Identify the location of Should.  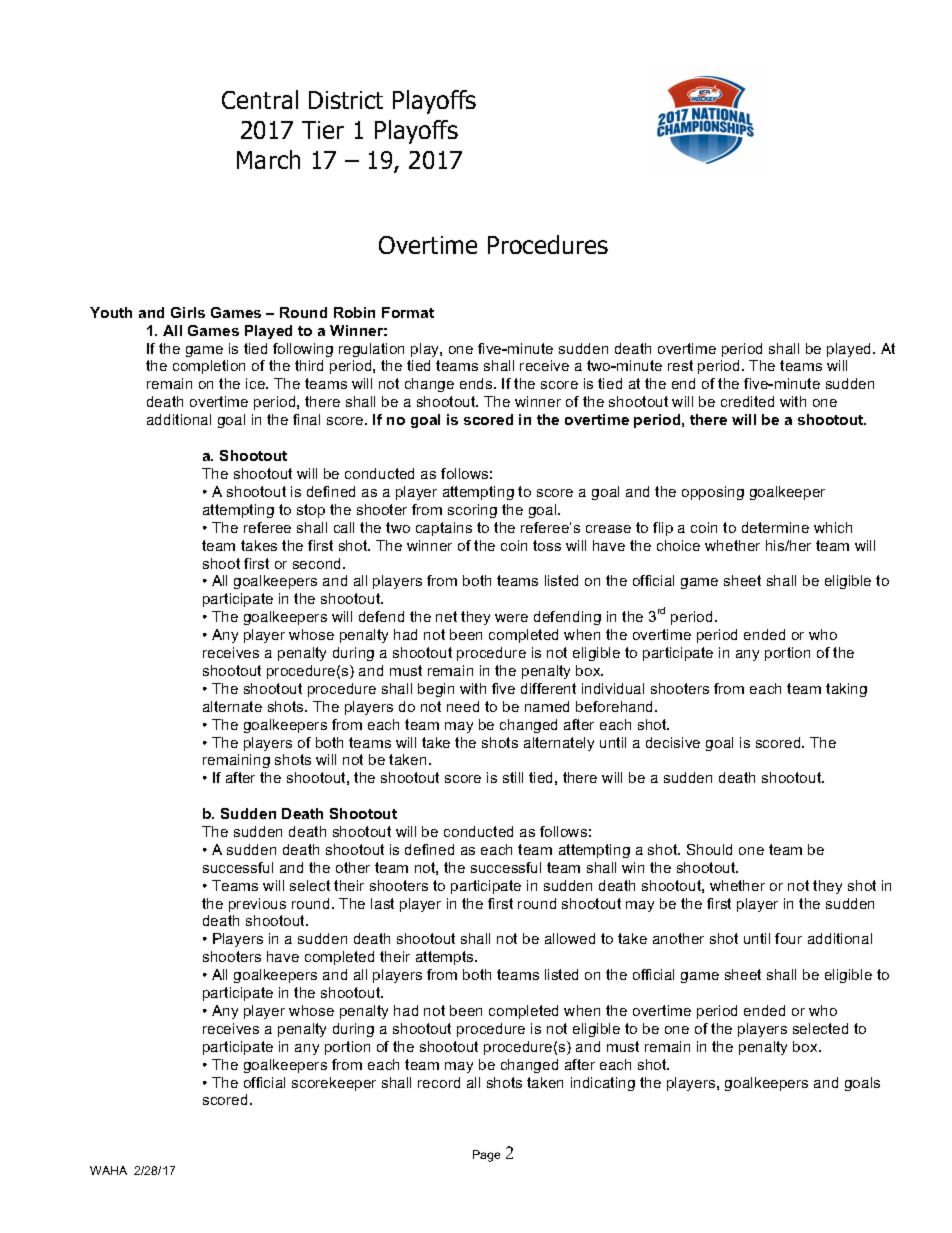
(709, 849).
